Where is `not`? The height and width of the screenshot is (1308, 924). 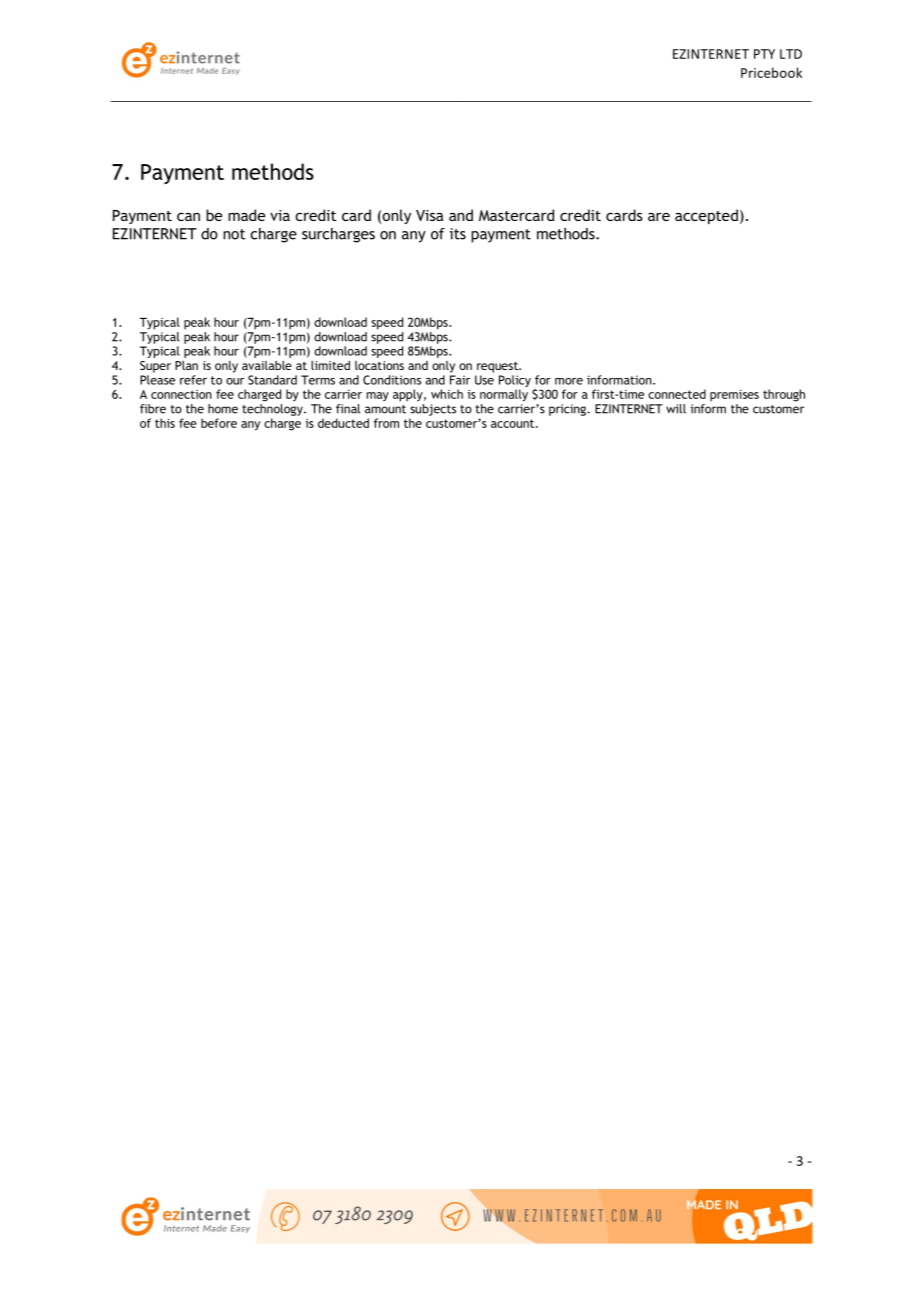
not is located at coordinates (234, 234).
